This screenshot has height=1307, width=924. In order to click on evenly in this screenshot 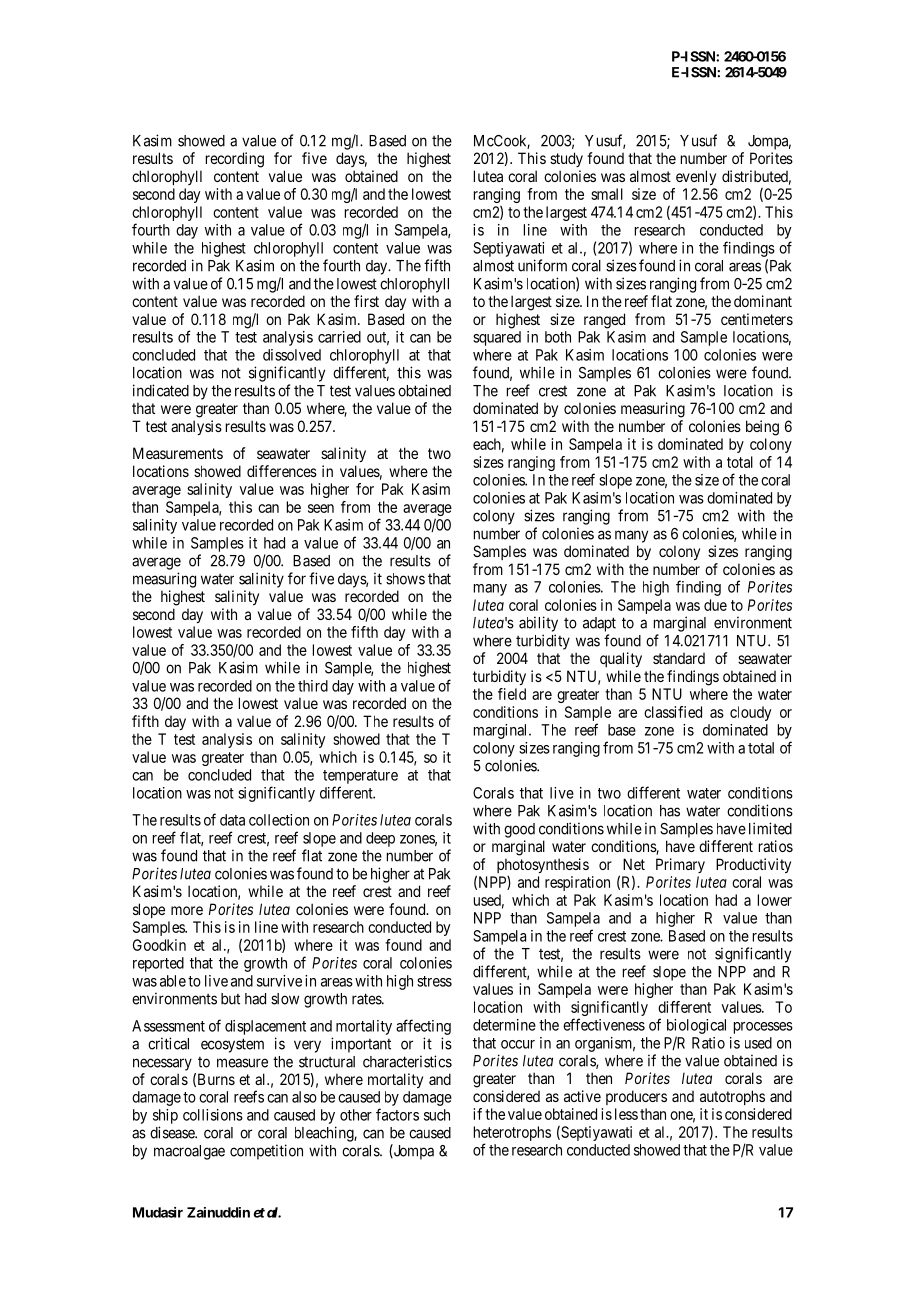, I will do `click(696, 177)`.
